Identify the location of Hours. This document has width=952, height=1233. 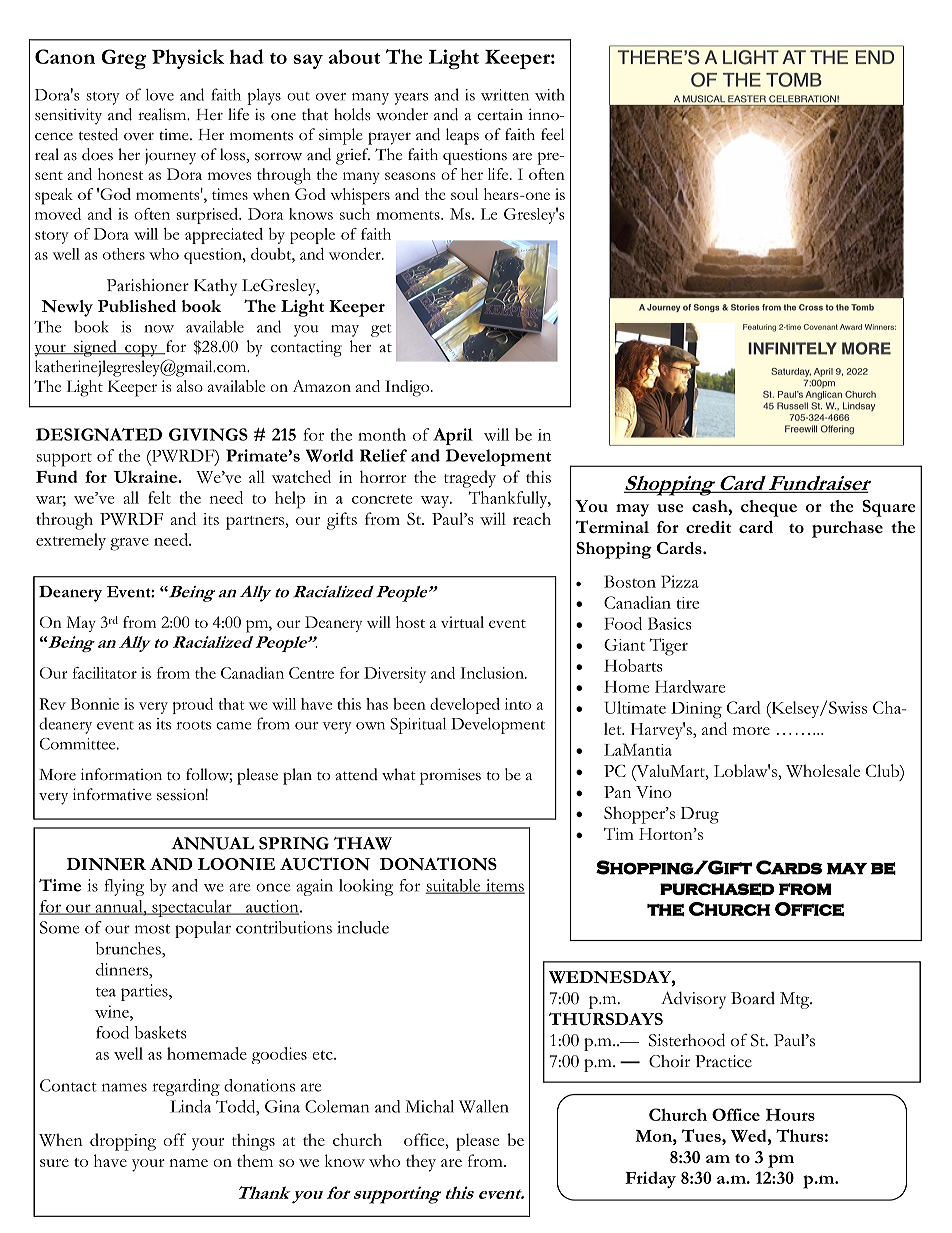
(790, 1115).
